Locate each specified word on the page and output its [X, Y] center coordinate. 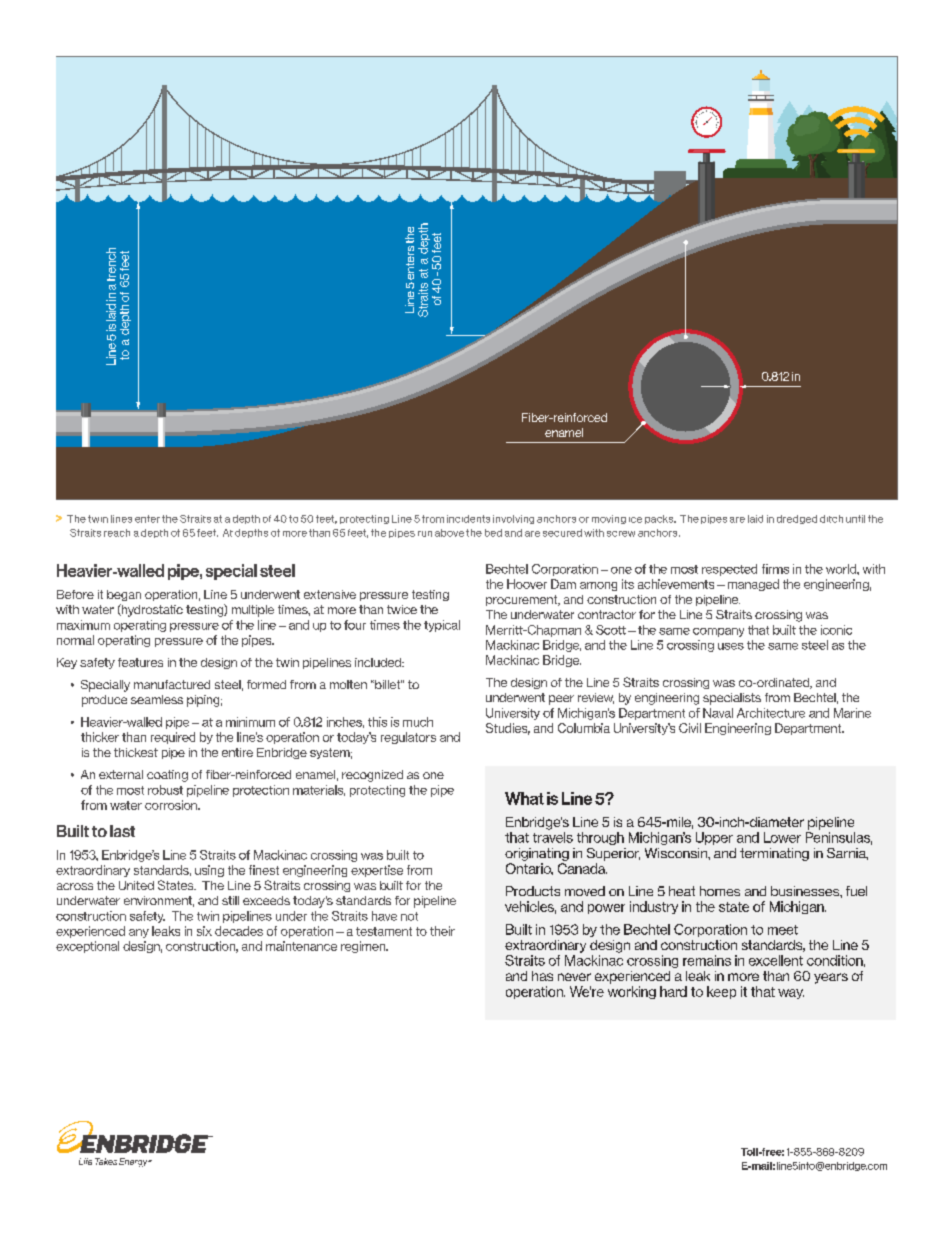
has [542, 976]
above [449, 533]
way [791, 994]
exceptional [87, 947]
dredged [797, 519]
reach [117, 533]
